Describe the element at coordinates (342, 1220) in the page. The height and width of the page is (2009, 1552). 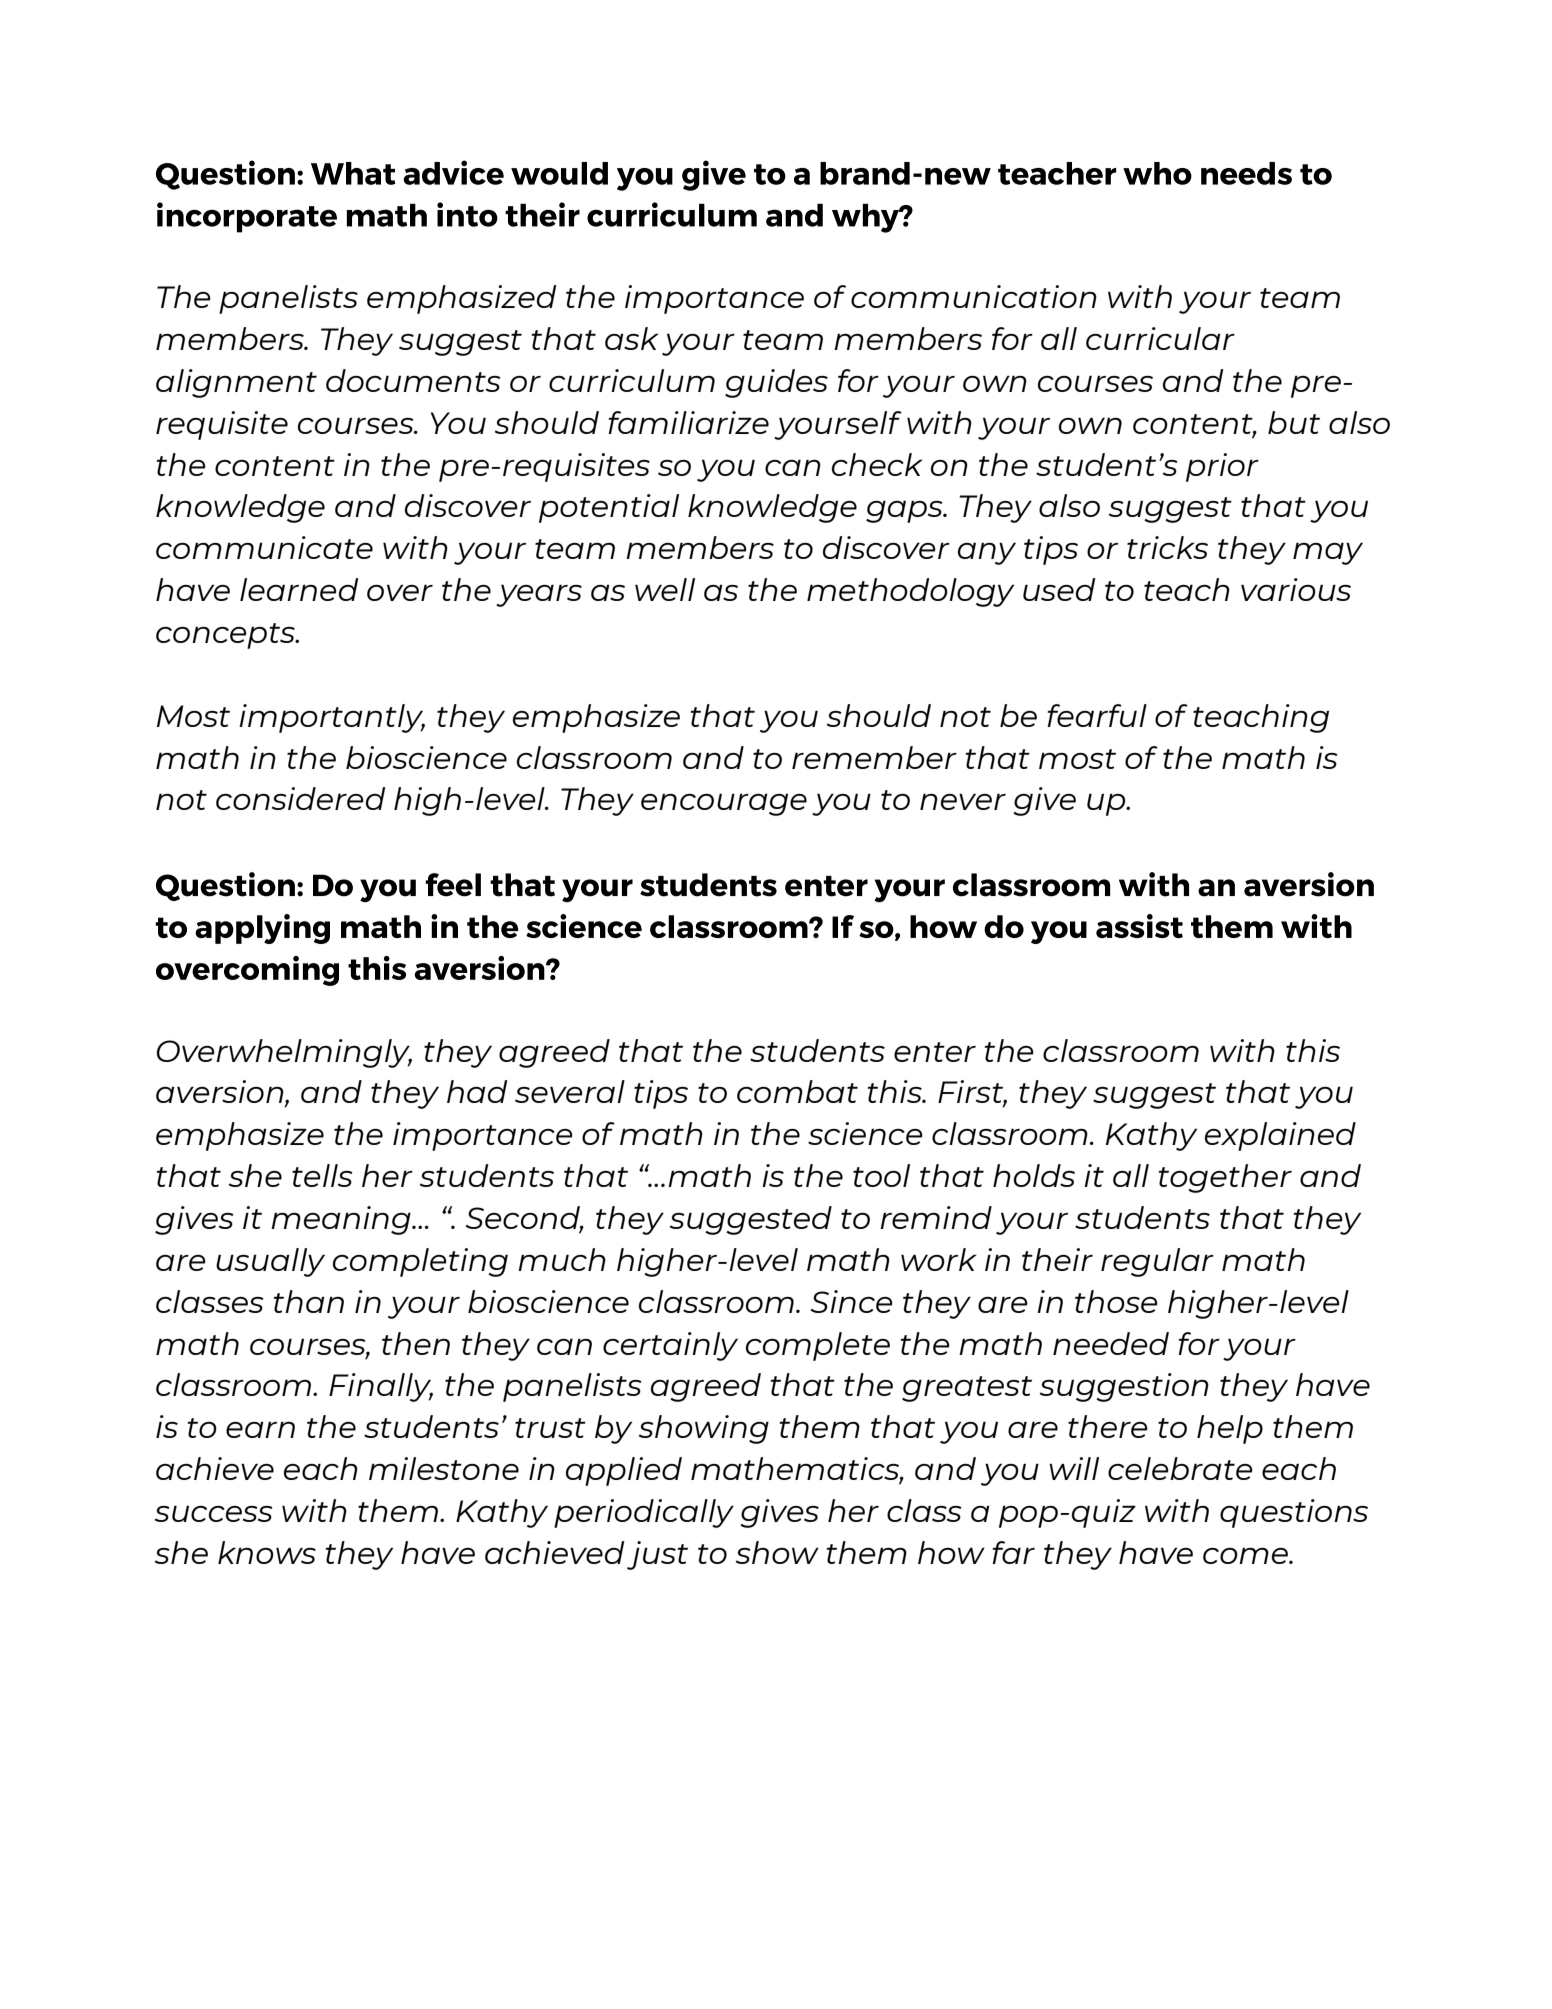
I see `meaning` at that location.
